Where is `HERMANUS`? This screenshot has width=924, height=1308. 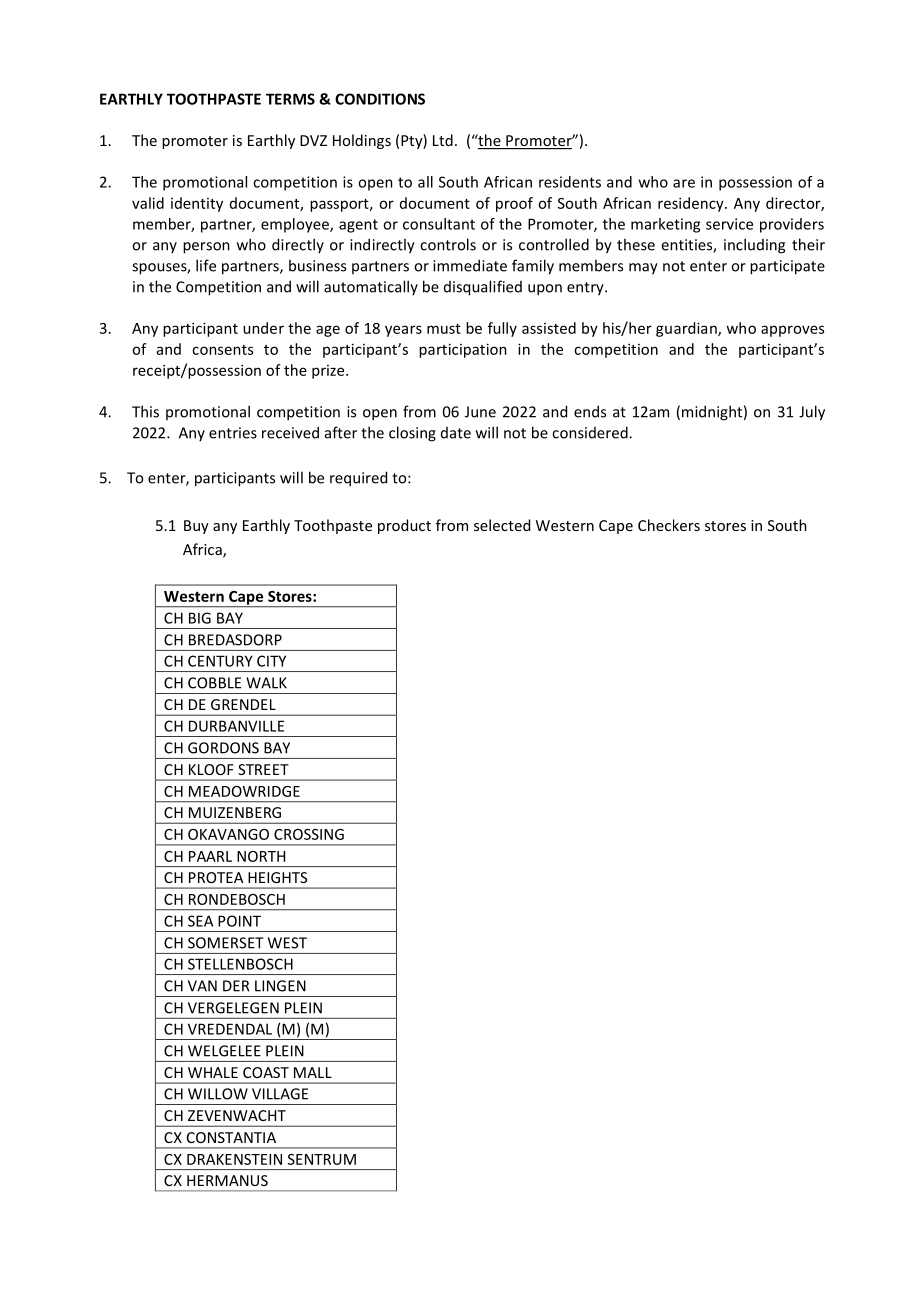 HERMANUS is located at coordinates (227, 1180).
